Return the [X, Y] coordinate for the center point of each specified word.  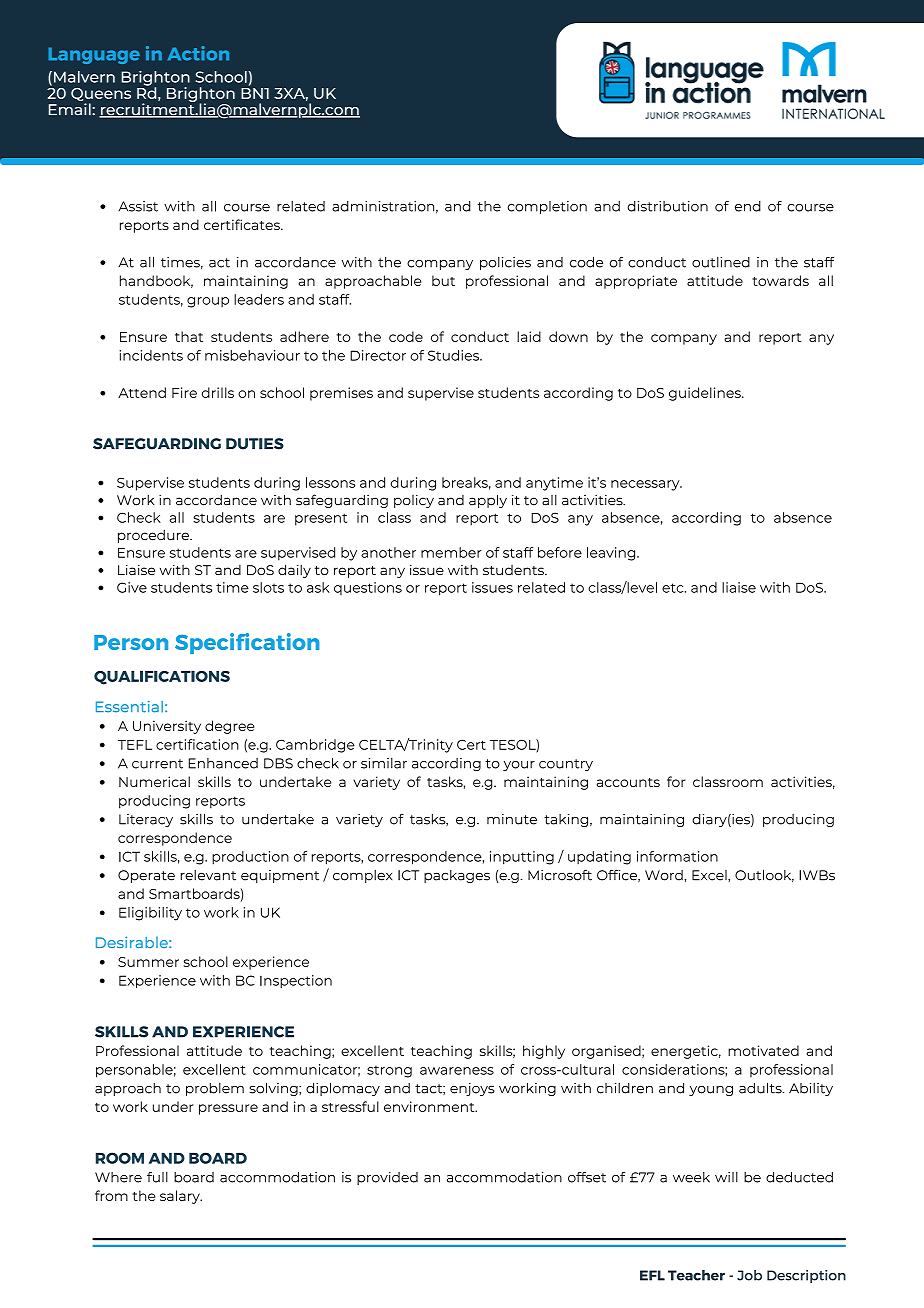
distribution [667, 206]
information [677, 856]
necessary [646, 485]
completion [547, 207]
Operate [146, 876]
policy [414, 501]
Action [198, 53]
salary [181, 1197]
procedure [154, 536]
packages [457, 876]
